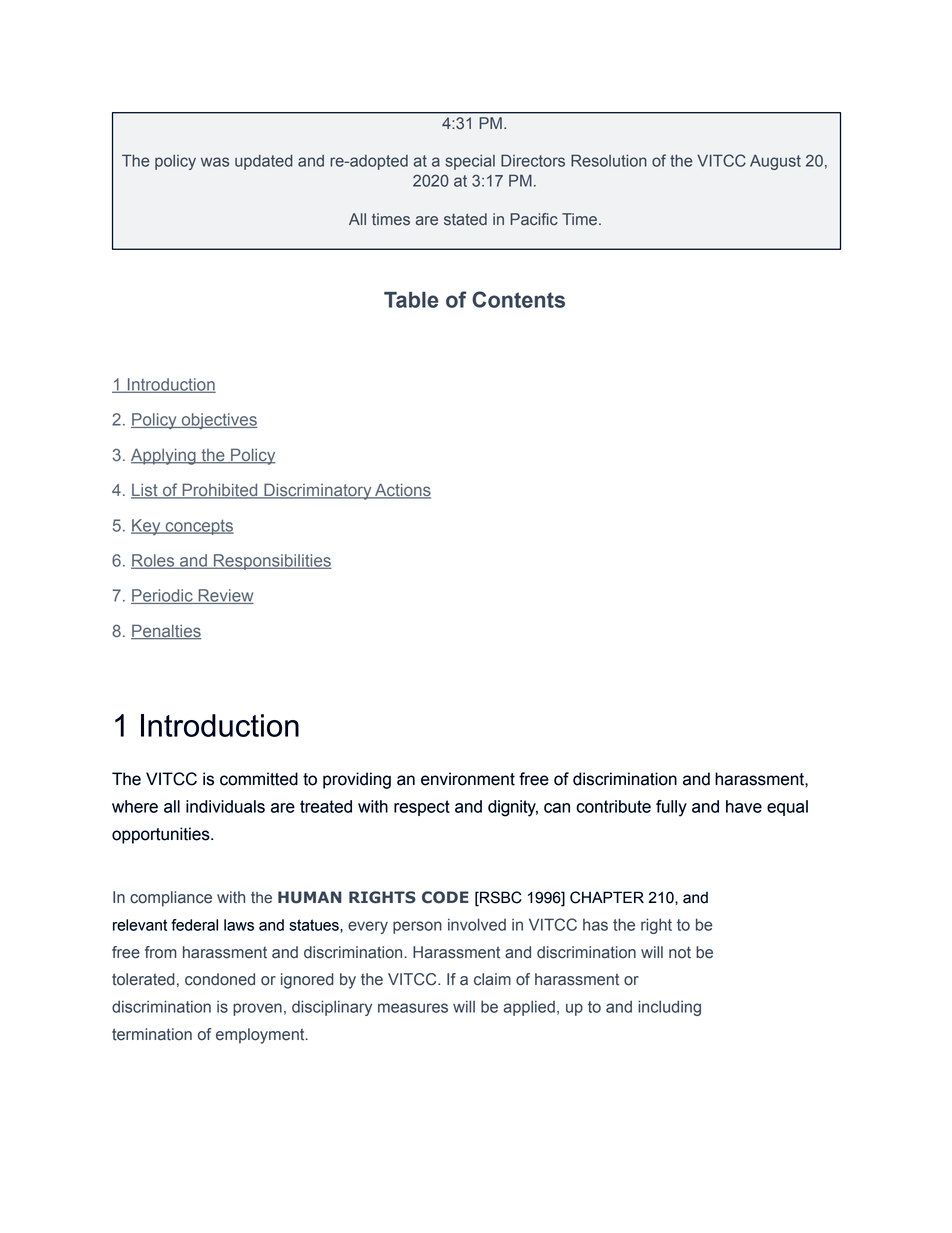  Describe the element at coordinates (402, 491) in the screenshot. I see `Actions` at that location.
